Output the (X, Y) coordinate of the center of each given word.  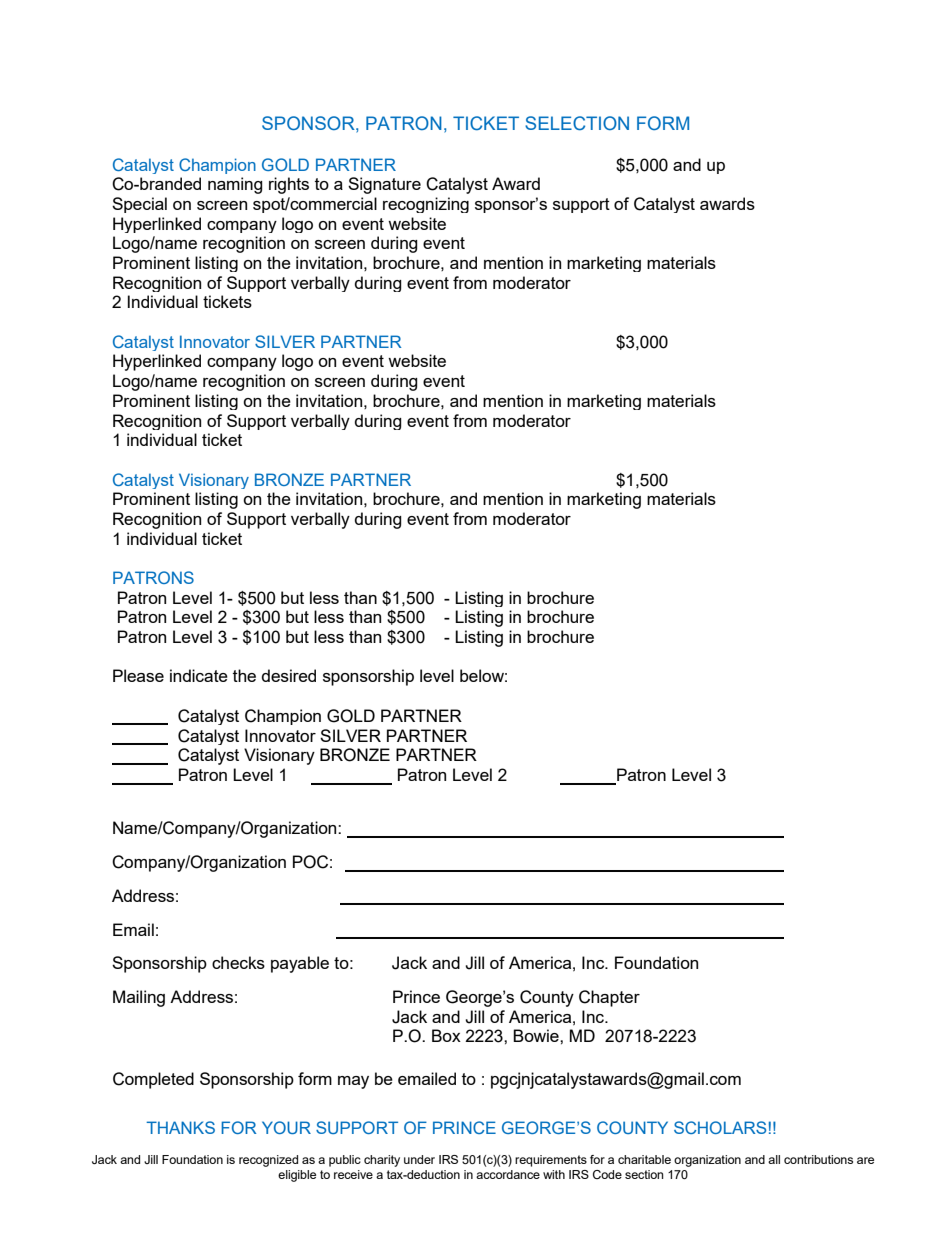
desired (289, 675)
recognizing (426, 205)
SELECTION (577, 123)
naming (235, 185)
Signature (384, 185)
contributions (818, 1159)
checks (238, 962)
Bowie (537, 1035)
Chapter (609, 998)
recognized (268, 1161)
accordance (508, 1174)
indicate (199, 675)
